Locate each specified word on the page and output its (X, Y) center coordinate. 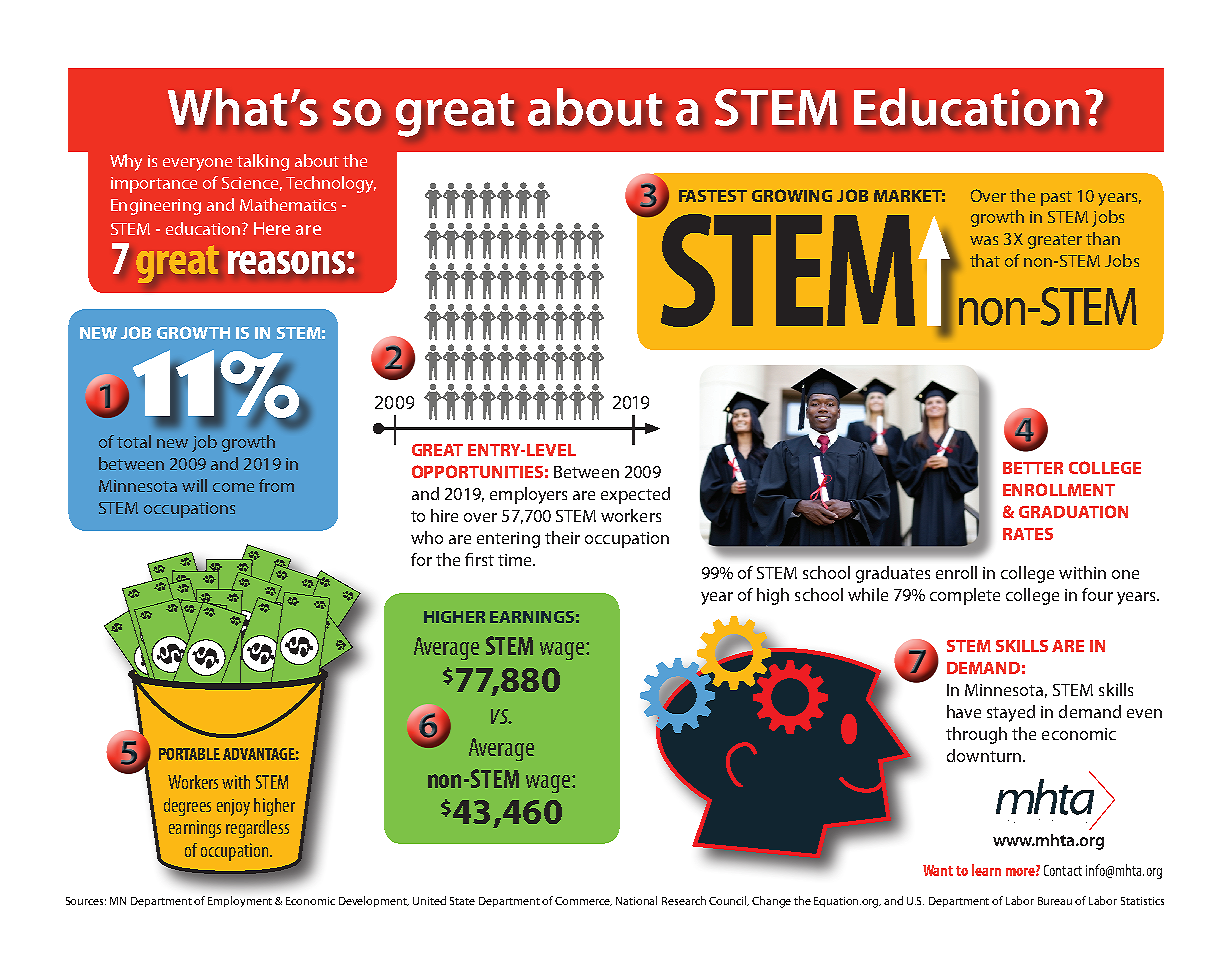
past (1056, 198)
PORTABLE (189, 754)
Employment (242, 901)
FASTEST (713, 196)
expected (635, 495)
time (516, 560)
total (134, 441)
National (636, 900)
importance (154, 185)
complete (965, 596)
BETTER (1033, 468)
